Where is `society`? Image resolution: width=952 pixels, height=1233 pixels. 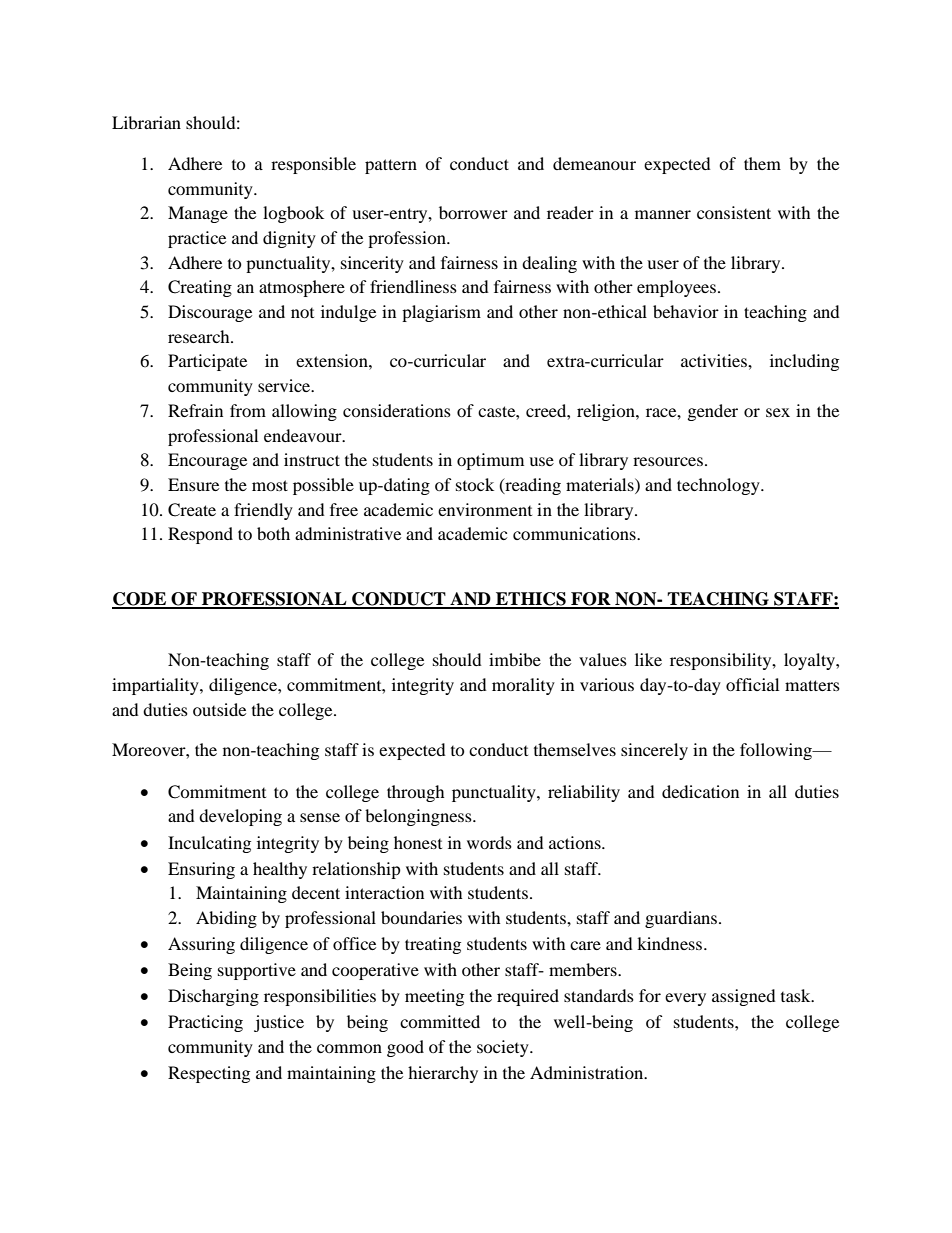 society is located at coordinates (504, 1048).
